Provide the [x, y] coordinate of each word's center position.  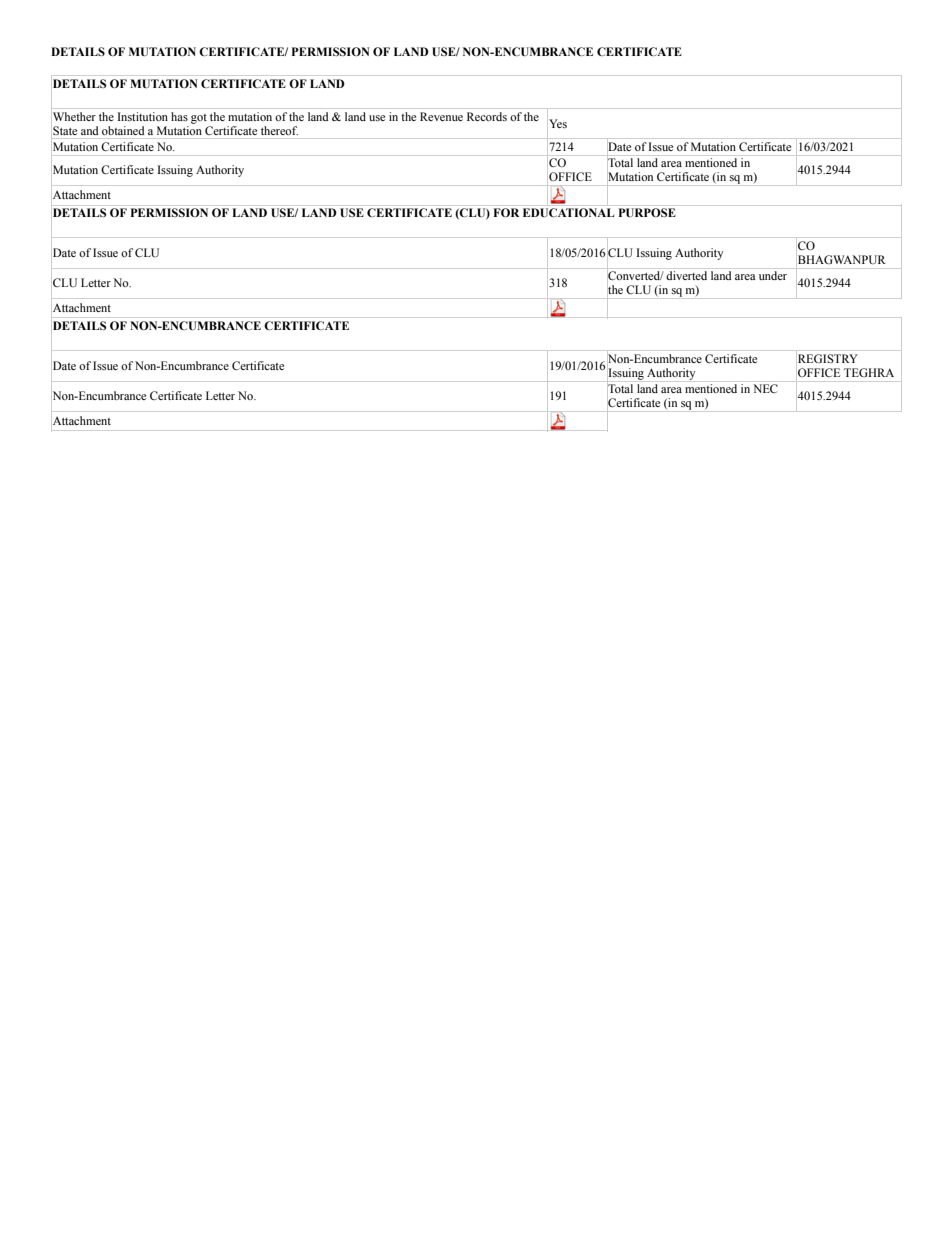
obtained [123, 130]
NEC [765, 388]
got [199, 119]
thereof [279, 130]
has [179, 116]
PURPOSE [647, 212]
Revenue [441, 116]
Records [487, 116]
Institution [142, 116]
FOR [506, 212]
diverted [686, 275]
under [773, 275]
